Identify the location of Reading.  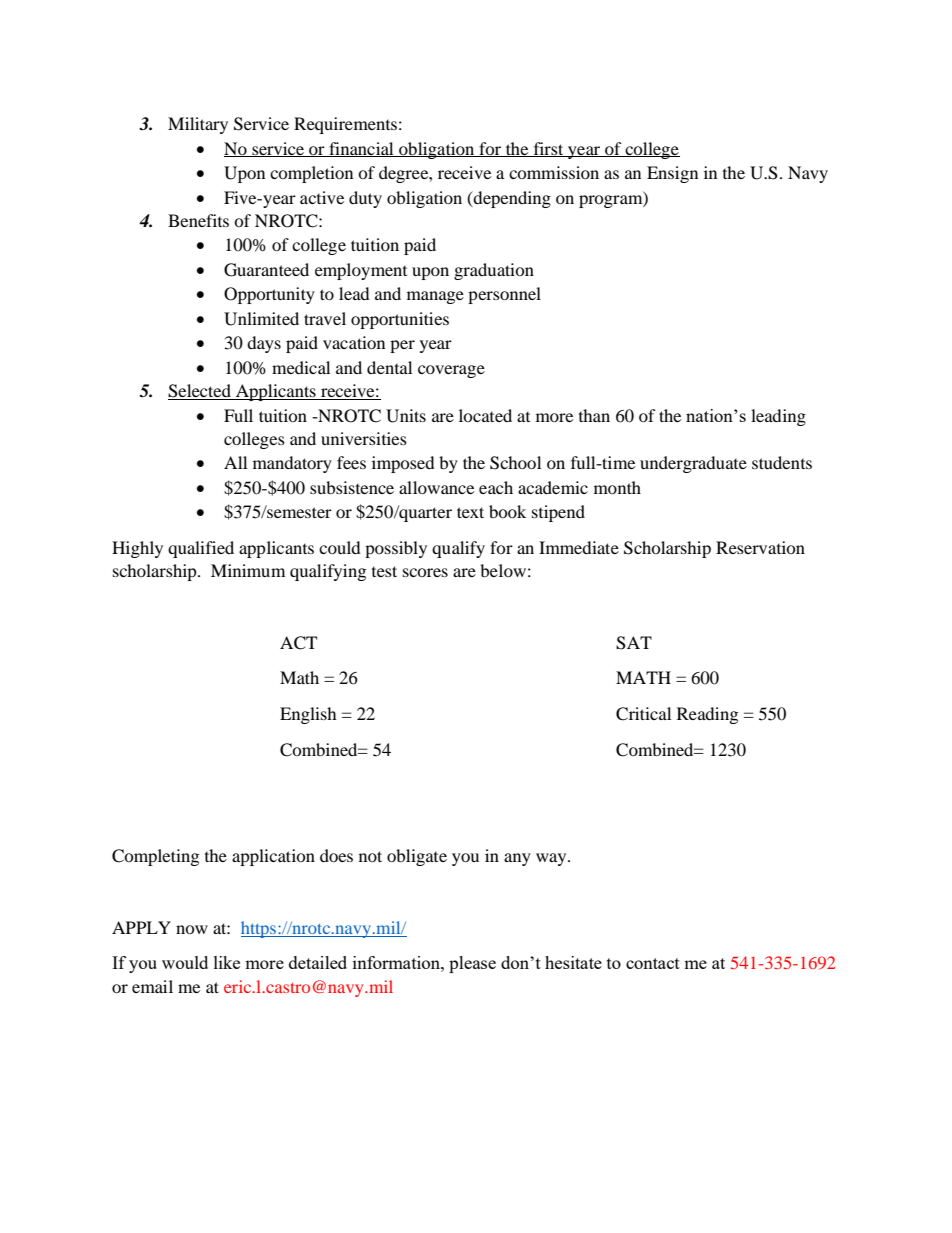
(707, 715).
